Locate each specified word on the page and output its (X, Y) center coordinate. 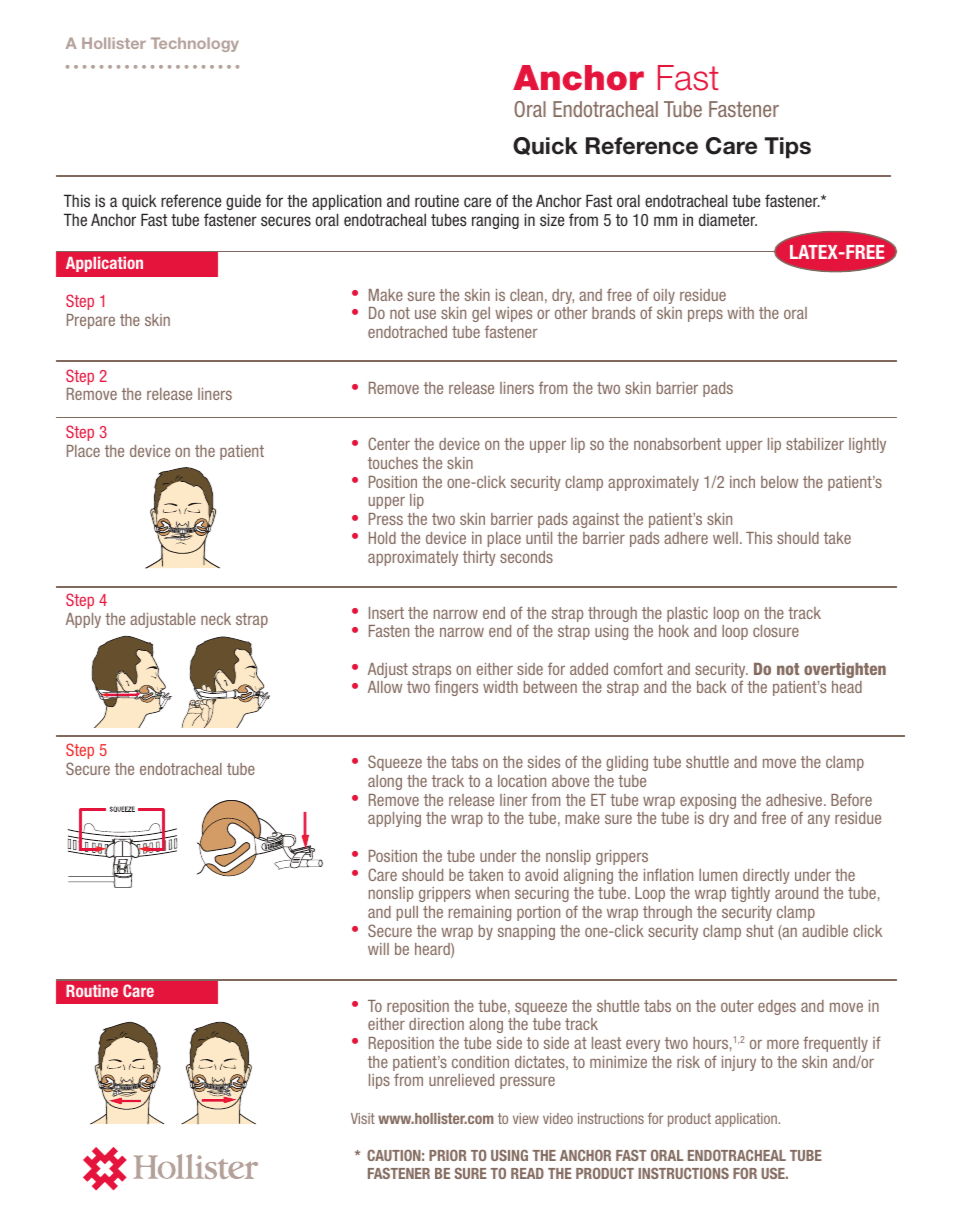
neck (216, 619)
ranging (495, 221)
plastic (687, 614)
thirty (479, 558)
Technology (195, 44)
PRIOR (448, 1155)
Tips (788, 148)
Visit (363, 1118)
